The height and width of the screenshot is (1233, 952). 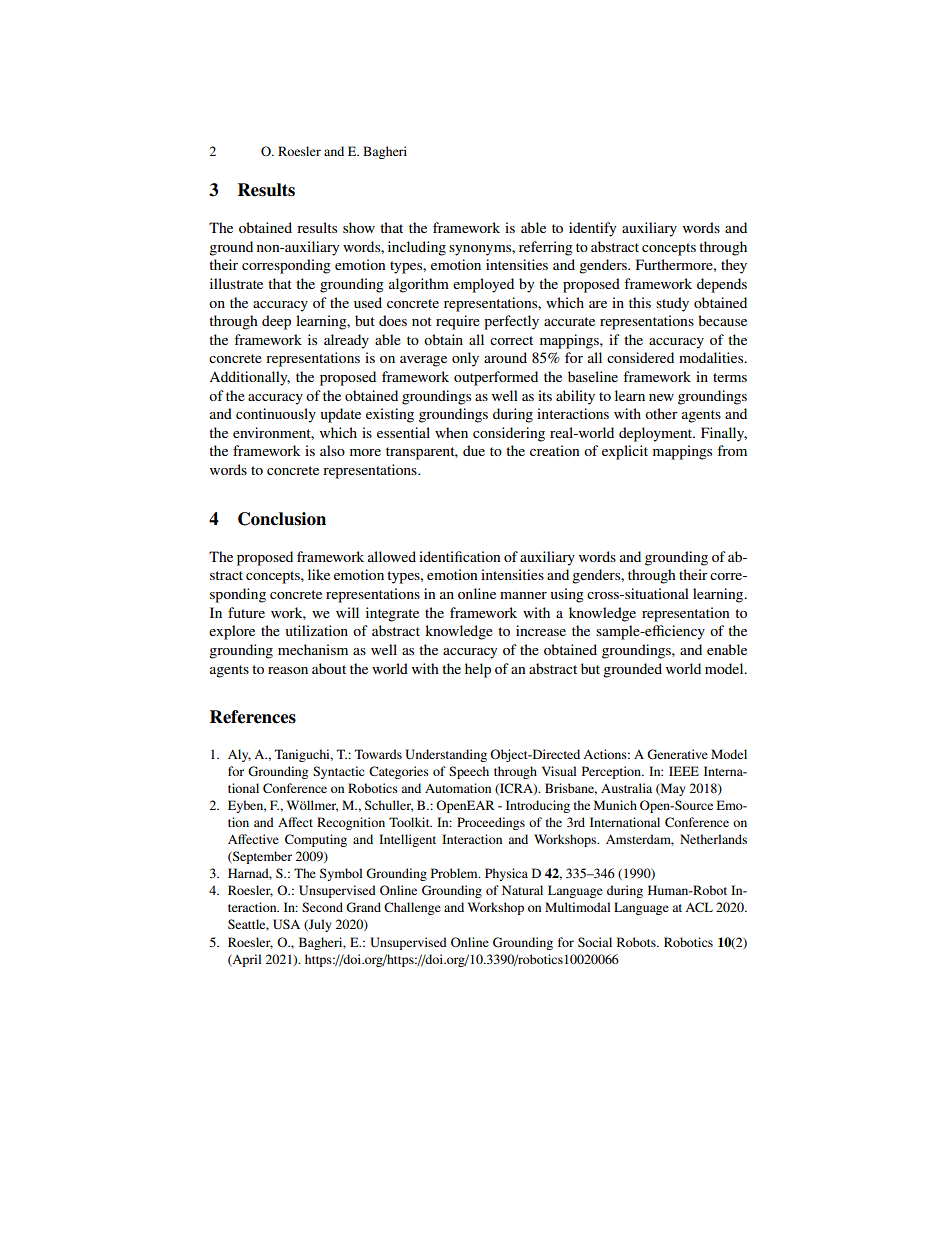 What do you see at coordinates (286, 924) in the screenshot?
I see `USA` at bounding box center [286, 924].
